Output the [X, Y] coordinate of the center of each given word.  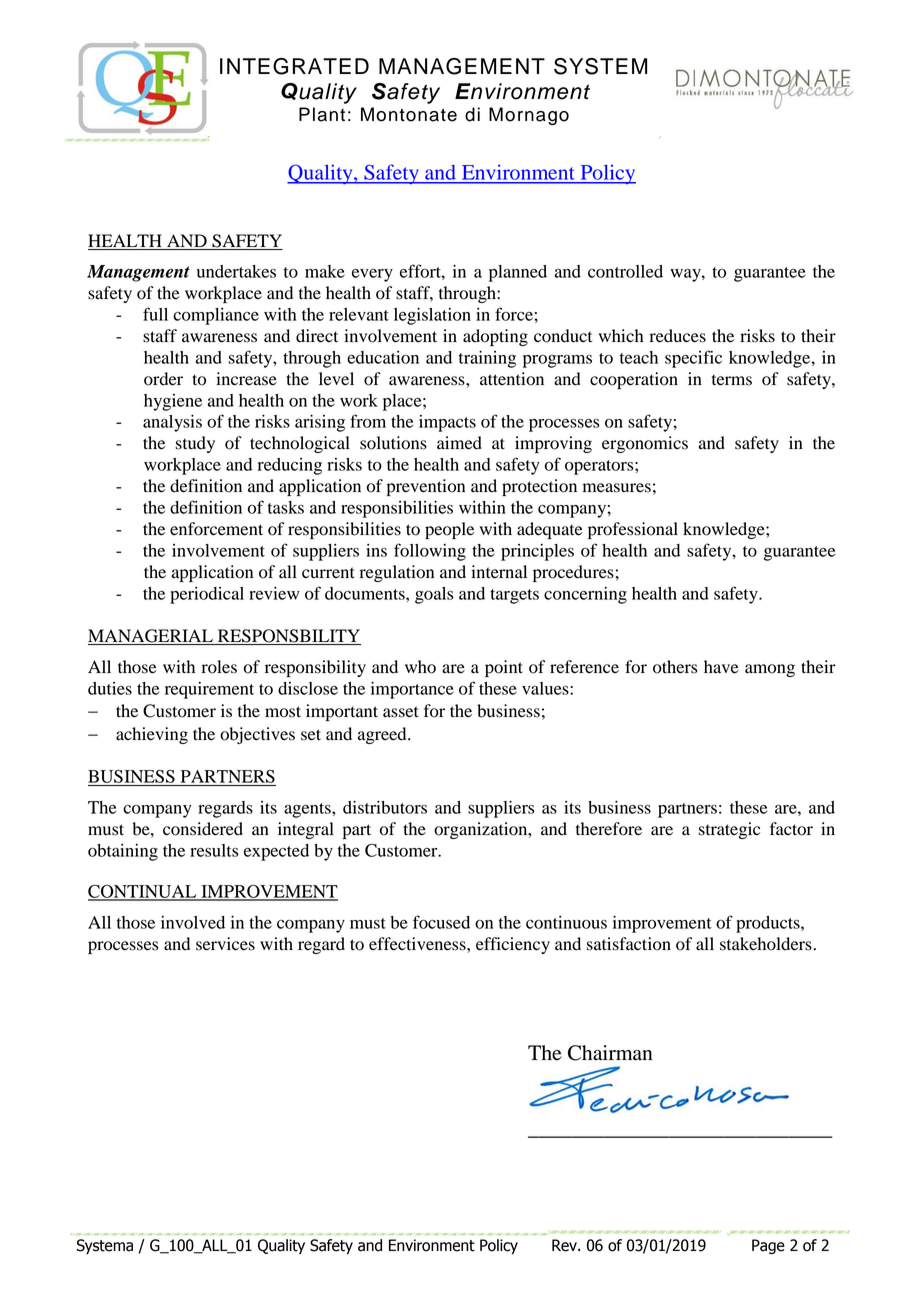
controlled [625, 271]
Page [768, 1246]
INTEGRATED [294, 66]
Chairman [610, 1053]
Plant [322, 114]
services [225, 944]
